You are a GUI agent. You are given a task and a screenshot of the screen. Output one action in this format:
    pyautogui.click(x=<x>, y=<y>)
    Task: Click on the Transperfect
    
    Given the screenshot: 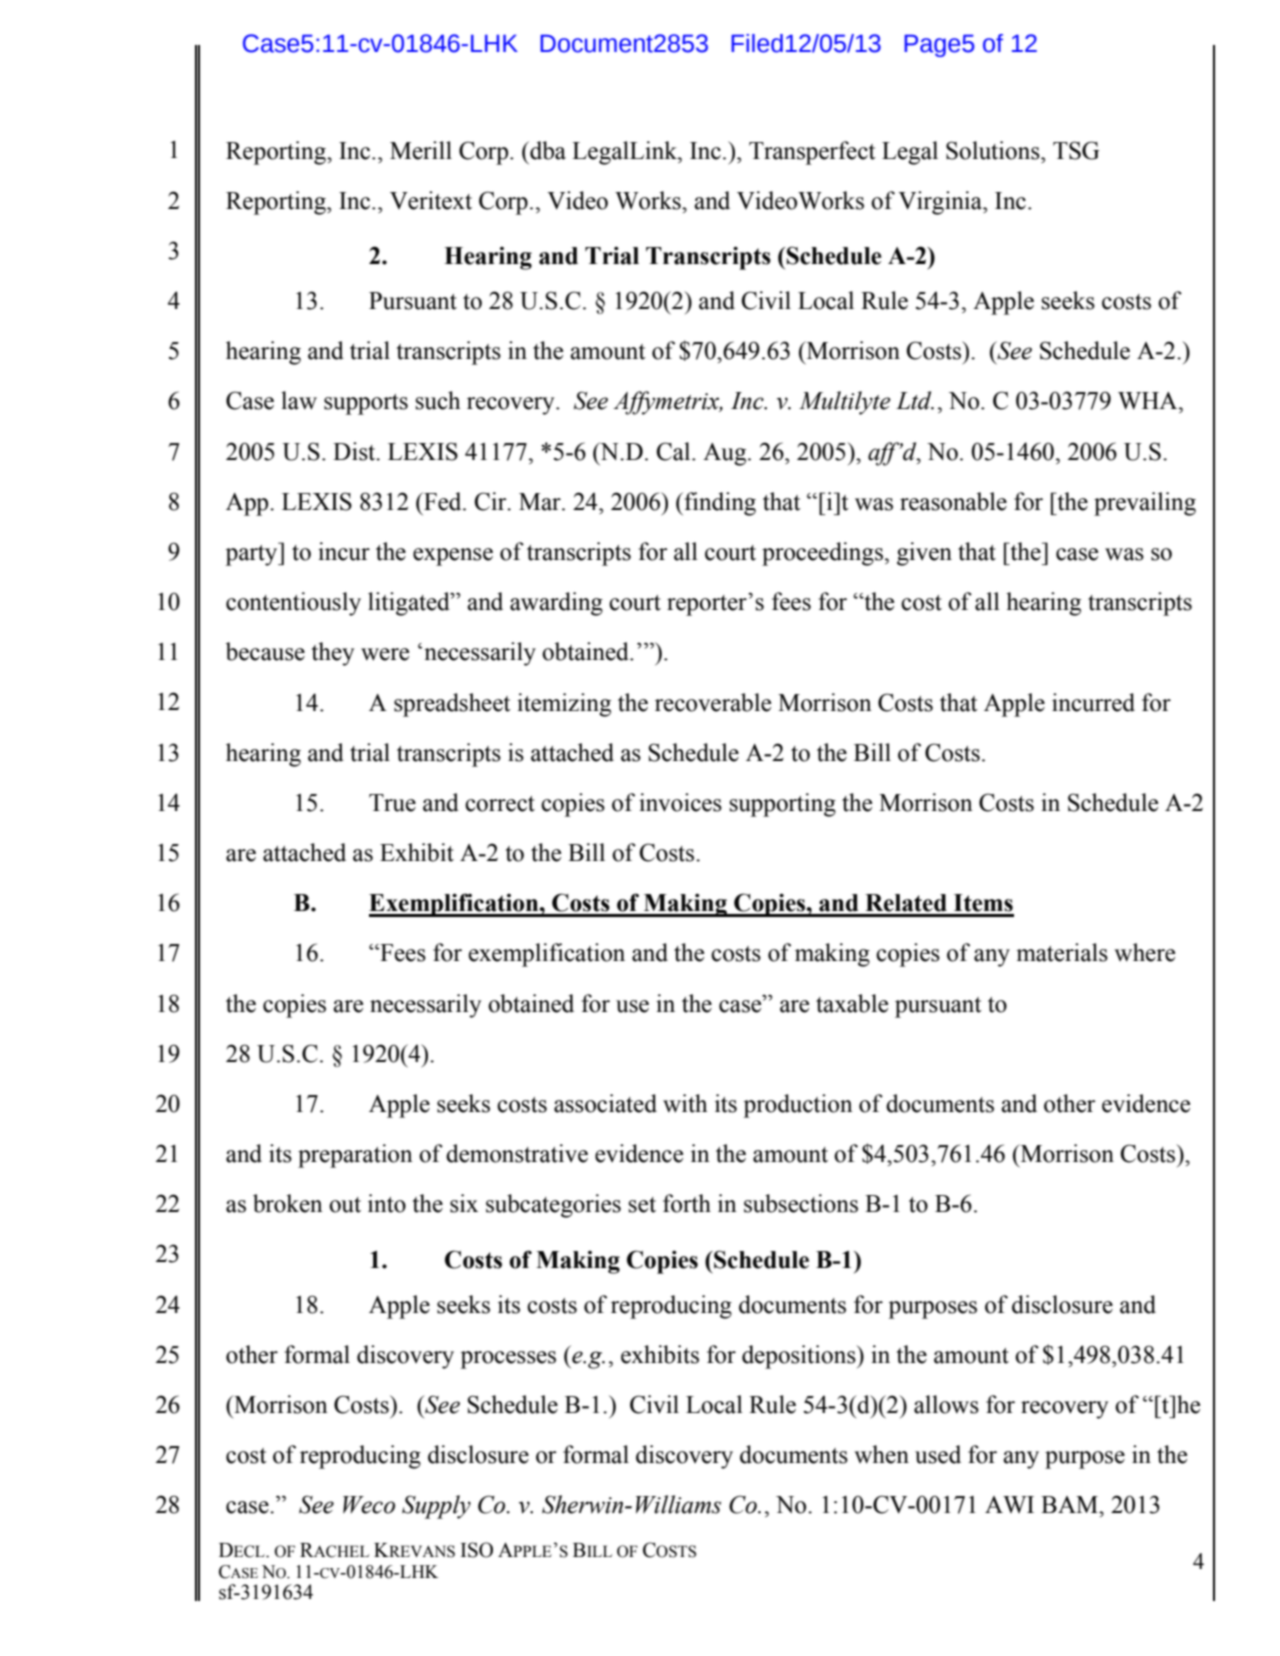 What is the action you would take?
    pyautogui.click(x=812, y=153)
